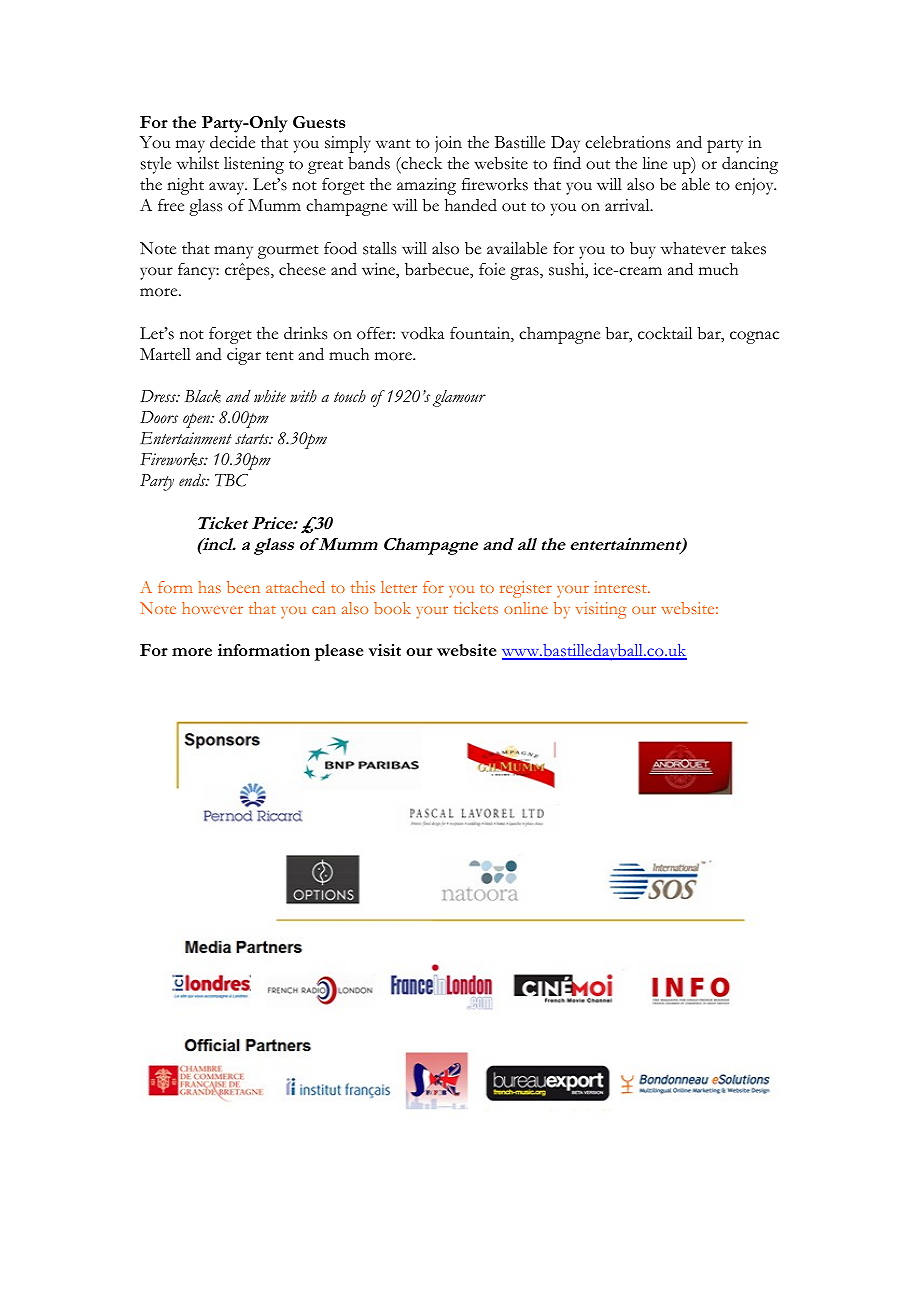 This screenshot has height=1308, width=924. Describe the element at coordinates (212, 608) in the screenshot. I see `however` at that location.
